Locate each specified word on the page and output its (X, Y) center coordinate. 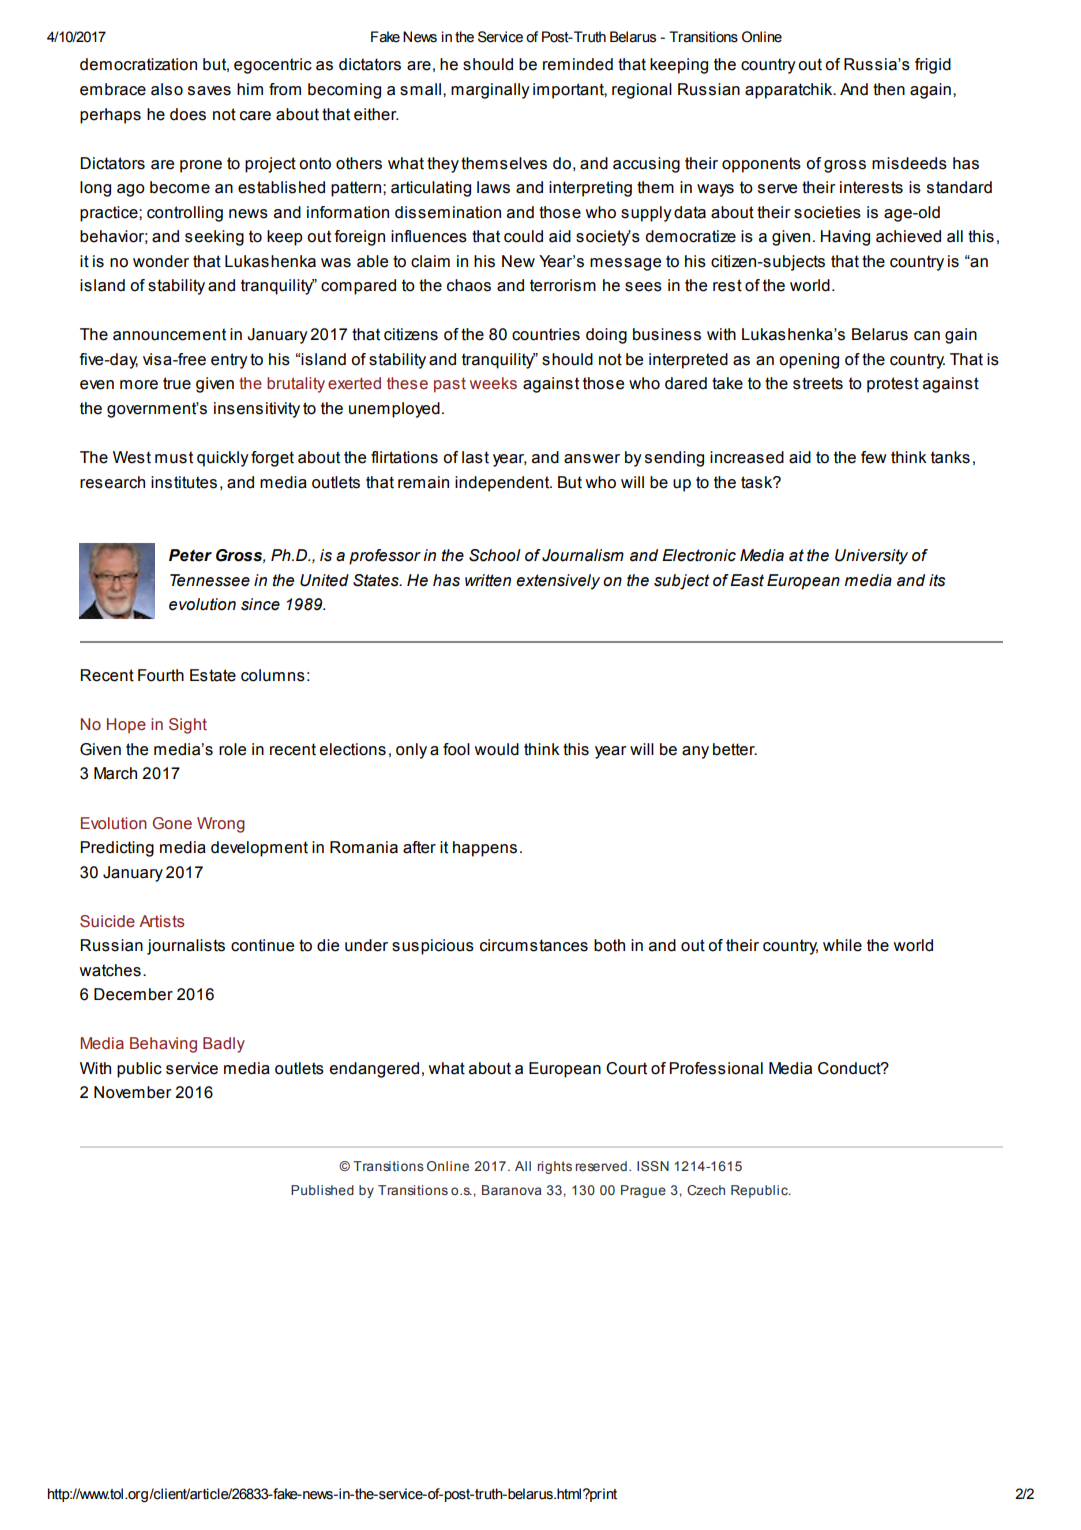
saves (209, 91)
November (133, 1092)
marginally (490, 91)
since (260, 604)
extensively (558, 582)
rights (555, 1167)
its (937, 580)
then (889, 89)
